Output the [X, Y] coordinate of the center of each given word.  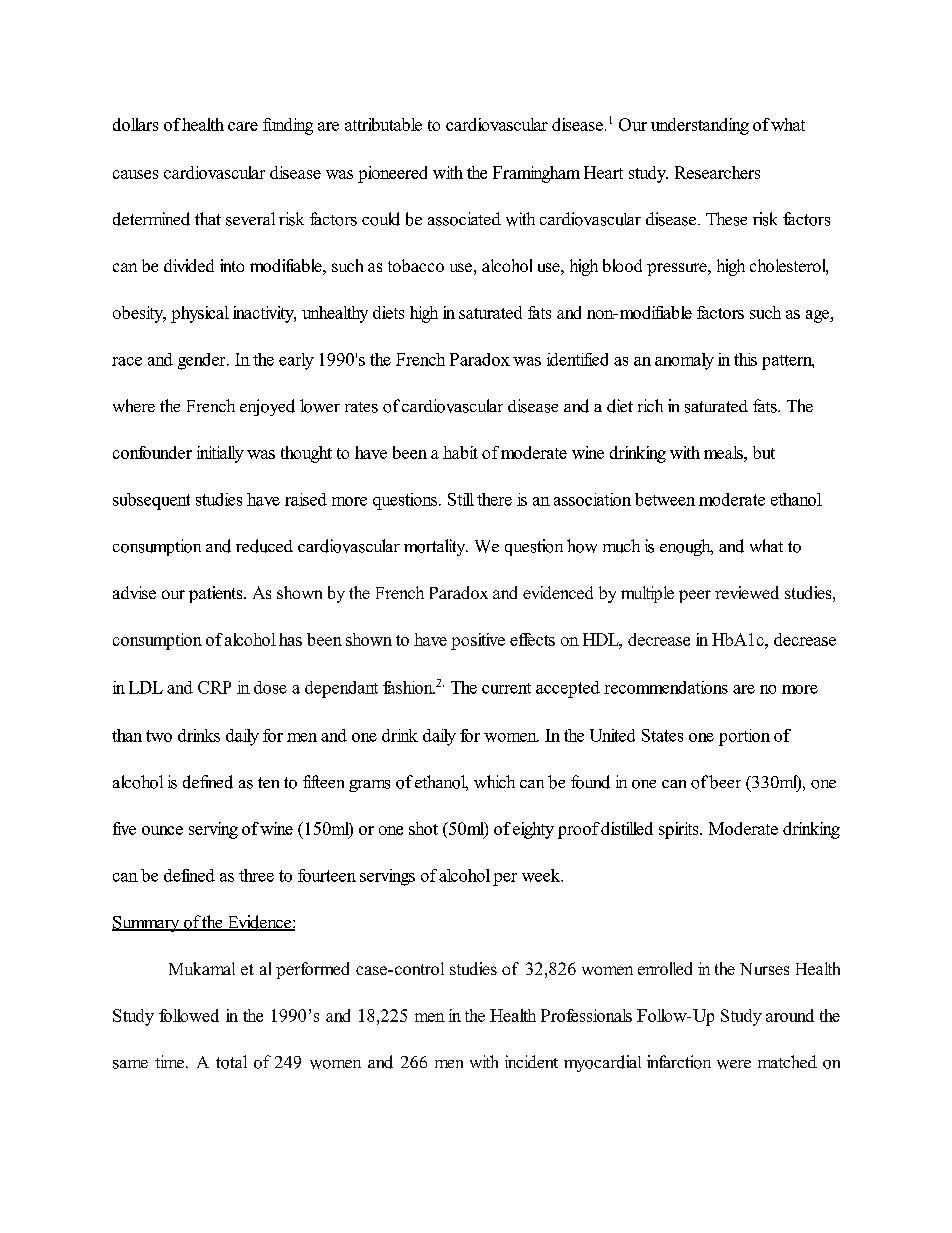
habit [460, 452]
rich [650, 405]
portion [744, 737]
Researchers [717, 172]
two [159, 736]
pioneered [392, 174]
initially [220, 454]
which [494, 781]
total [231, 1062]
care [243, 126]
